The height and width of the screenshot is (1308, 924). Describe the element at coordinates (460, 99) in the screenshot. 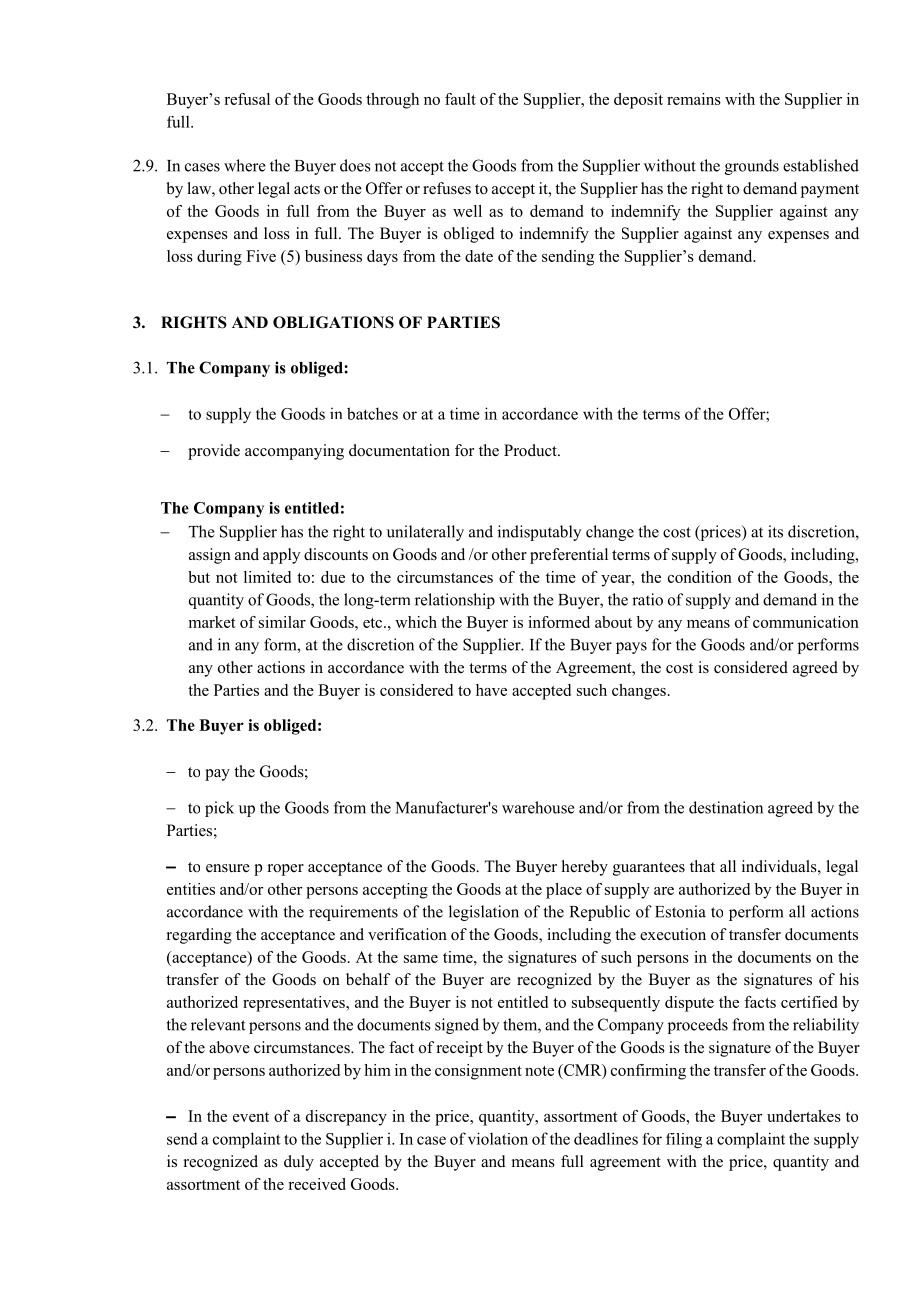

I see `fault` at that location.
